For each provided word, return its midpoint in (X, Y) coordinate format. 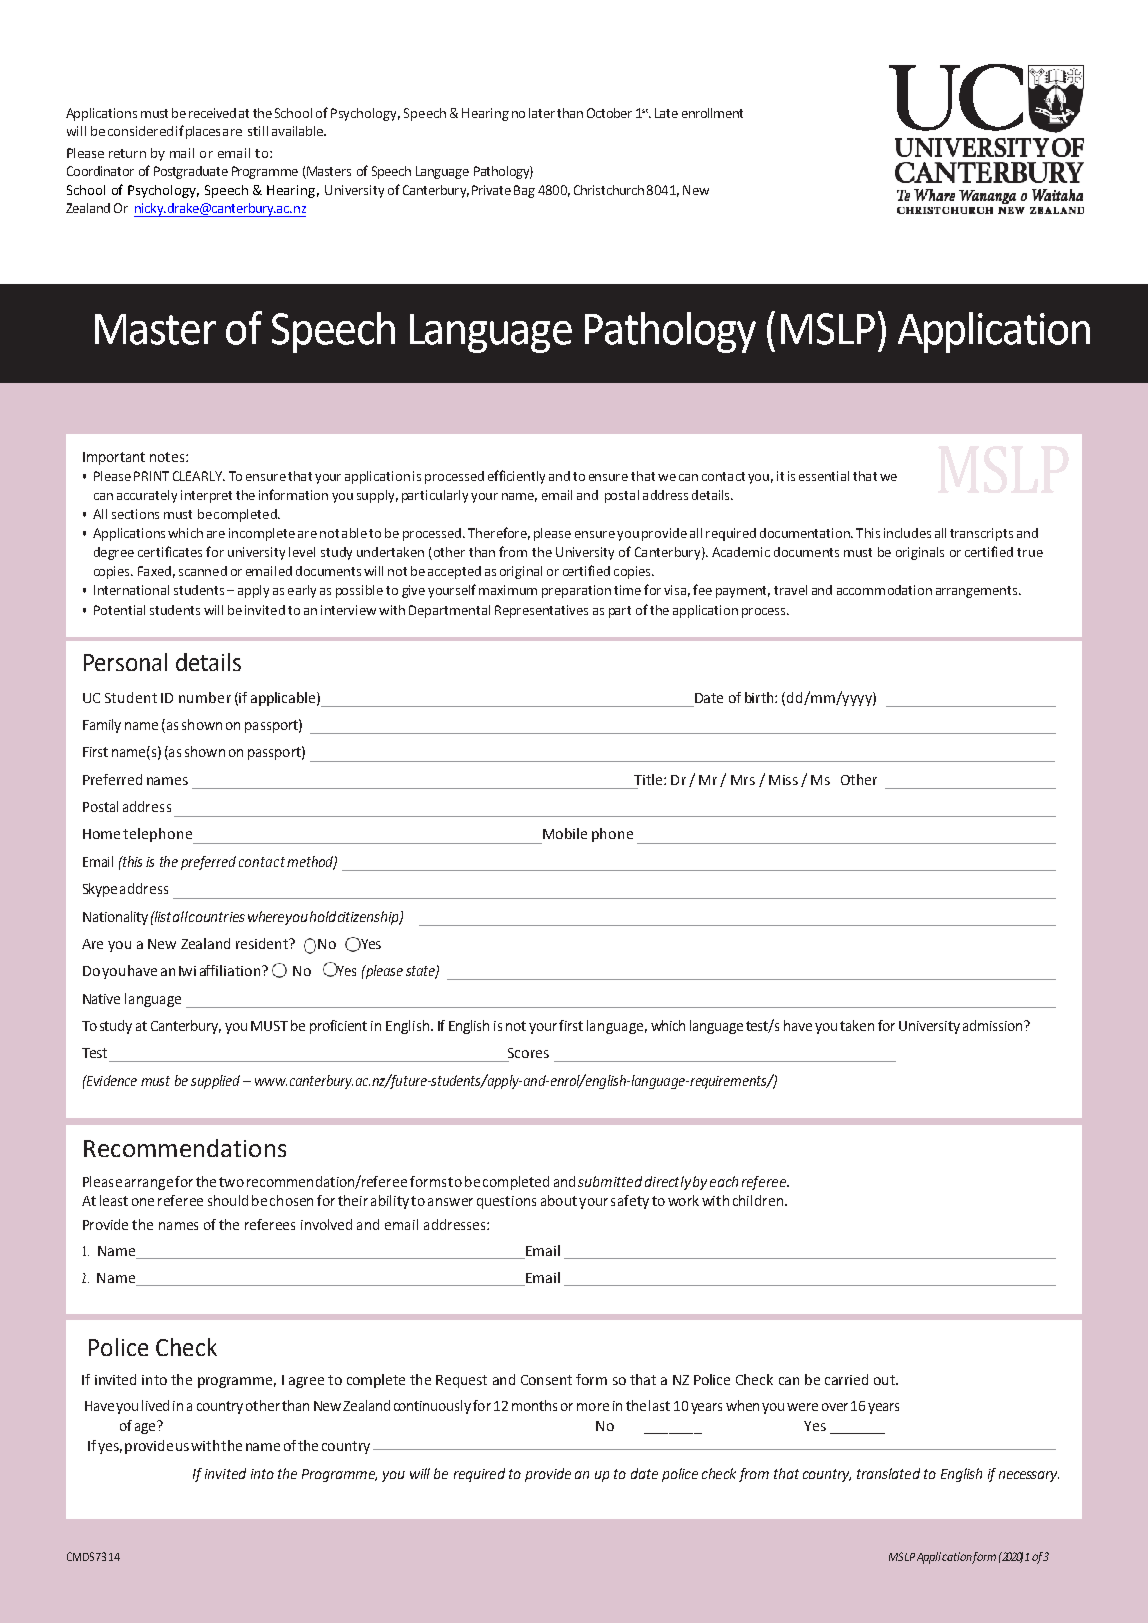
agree (306, 1382)
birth (760, 697)
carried (846, 1379)
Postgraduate (191, 172)
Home (101, 834)
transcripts (981, 534)
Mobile (565, 833)
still (258, 131)
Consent (546, 1380)
